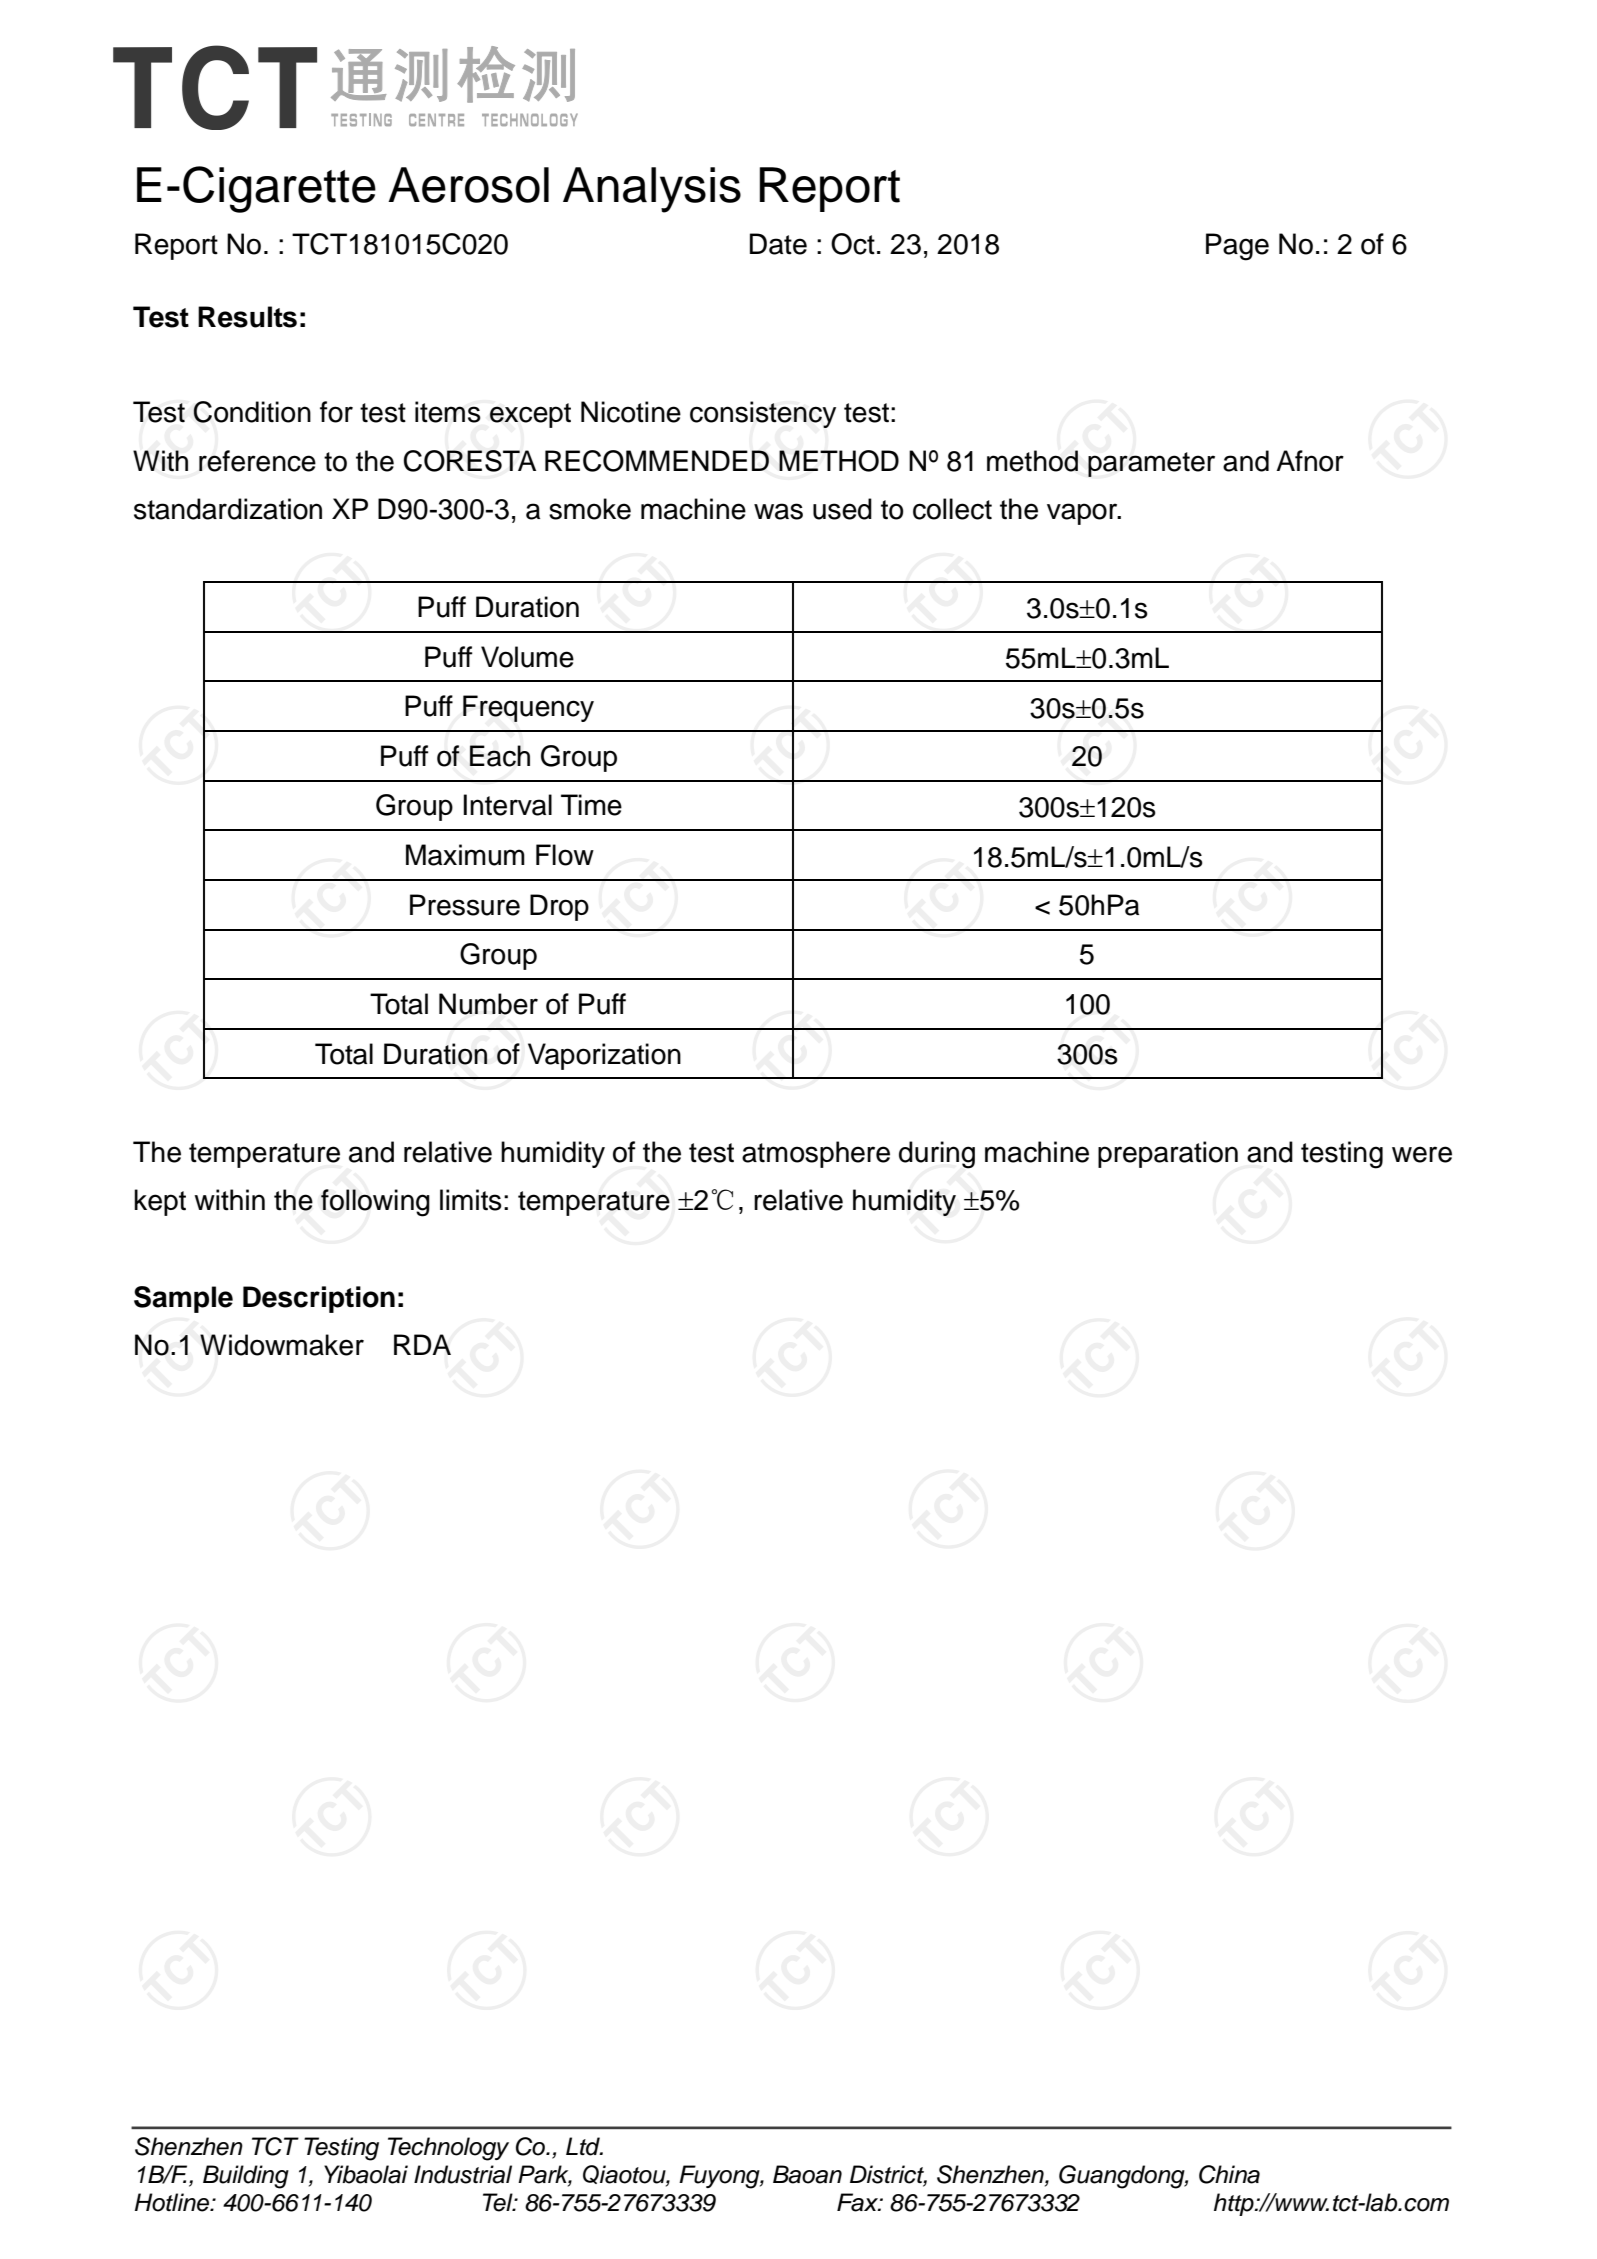 This screenshot has width=1597, height=2259. What do you see at coordinates (1168, 1154) in the screenshot?
I see `preparation` at bounding box center [1168, 1154].
